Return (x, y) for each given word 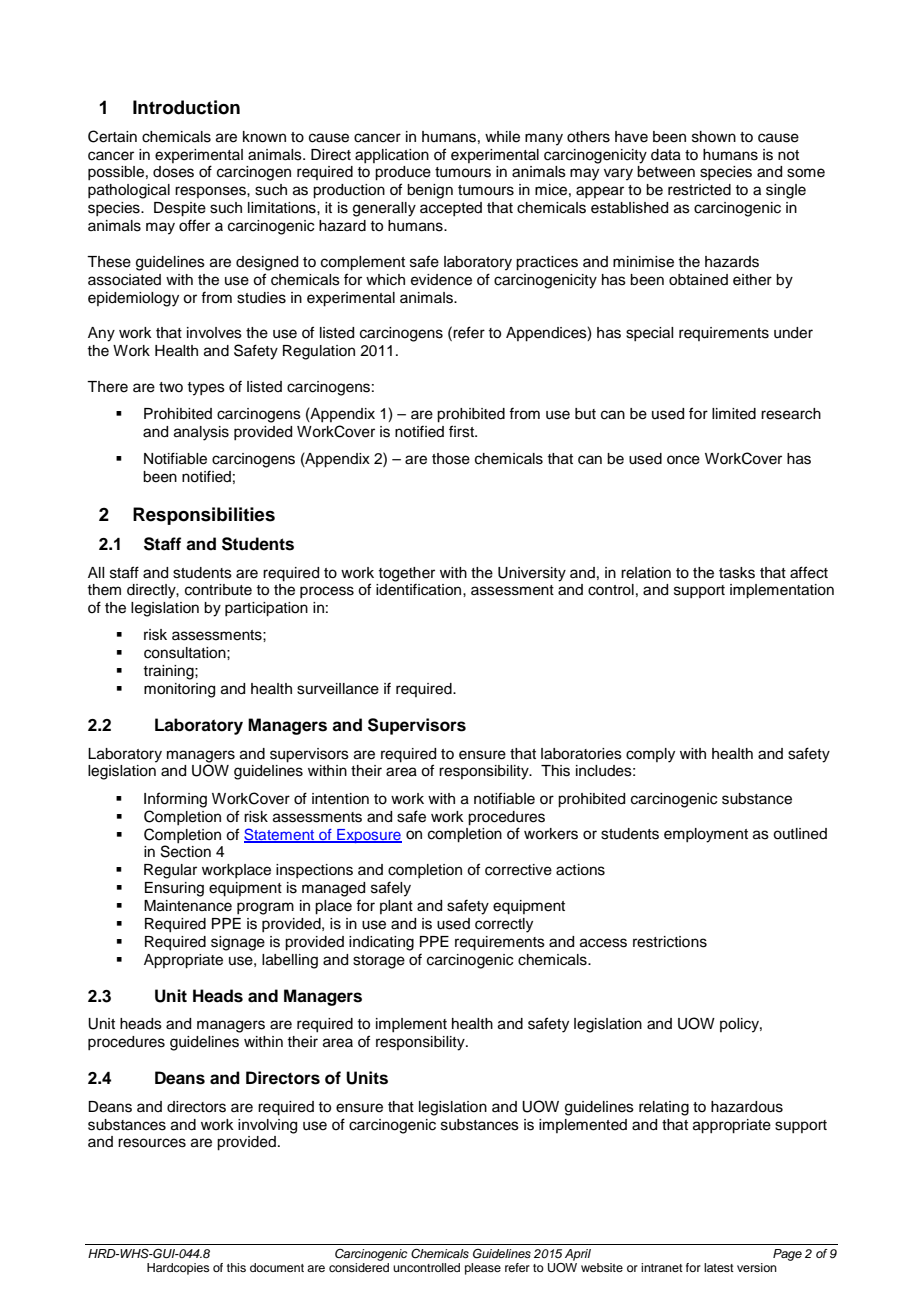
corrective (518, 870)
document (277, 1267)
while (502, 137)
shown (714, 137)
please (483, 1269)
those (451, 459)
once (683, 460)
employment (706, 835)
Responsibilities (204, 516)
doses (173, 172)
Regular (170, 871)
